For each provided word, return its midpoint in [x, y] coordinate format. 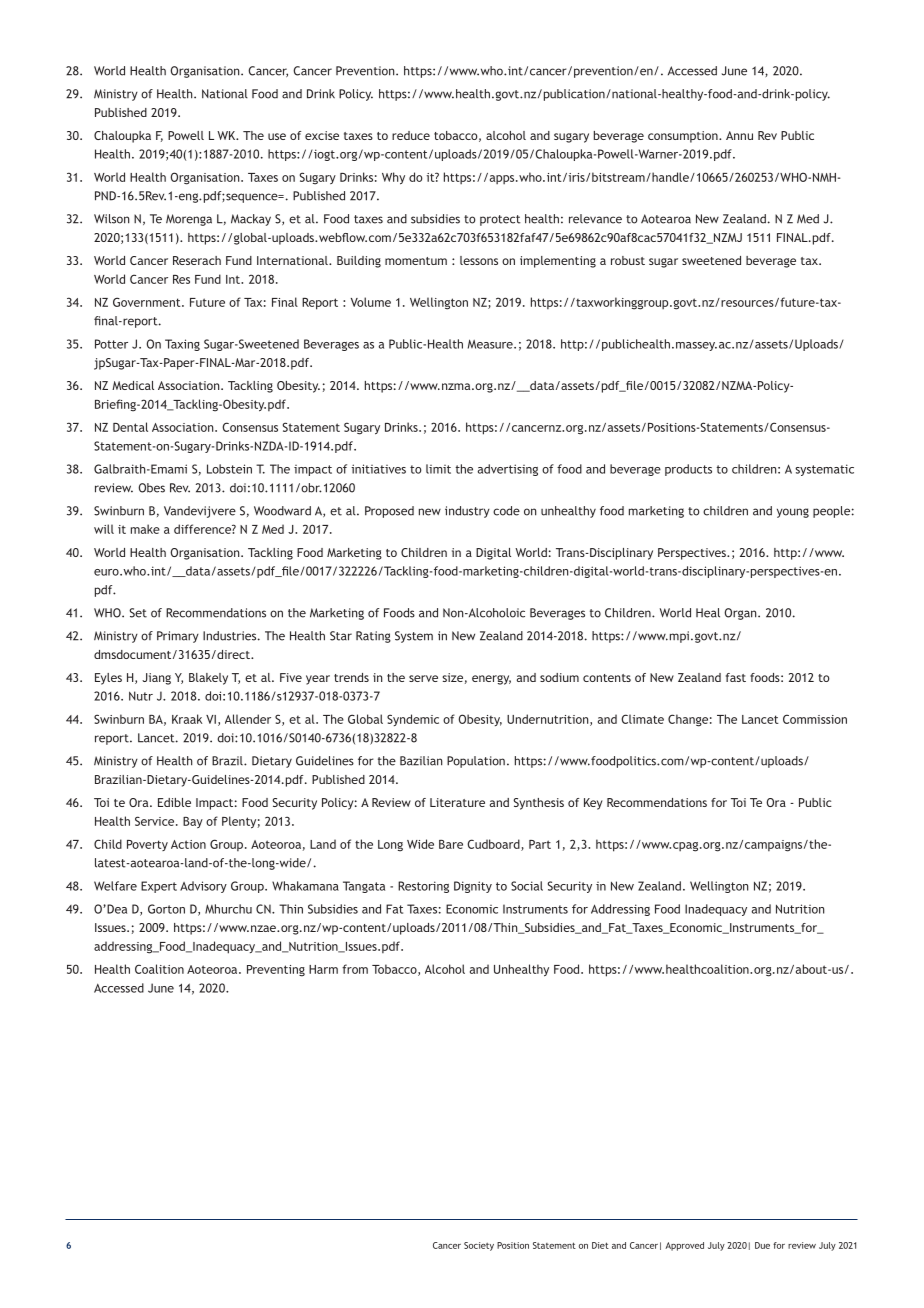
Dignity [473, 887]
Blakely [208, 679]
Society [479, 1246]
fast [736, 677]
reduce [411, 135]
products [688, 470]
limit [438, 469]
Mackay [251, 220]
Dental [130, 427]
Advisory [203, 887]
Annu [739, 135]
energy [491, 680]
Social [527, 886]
